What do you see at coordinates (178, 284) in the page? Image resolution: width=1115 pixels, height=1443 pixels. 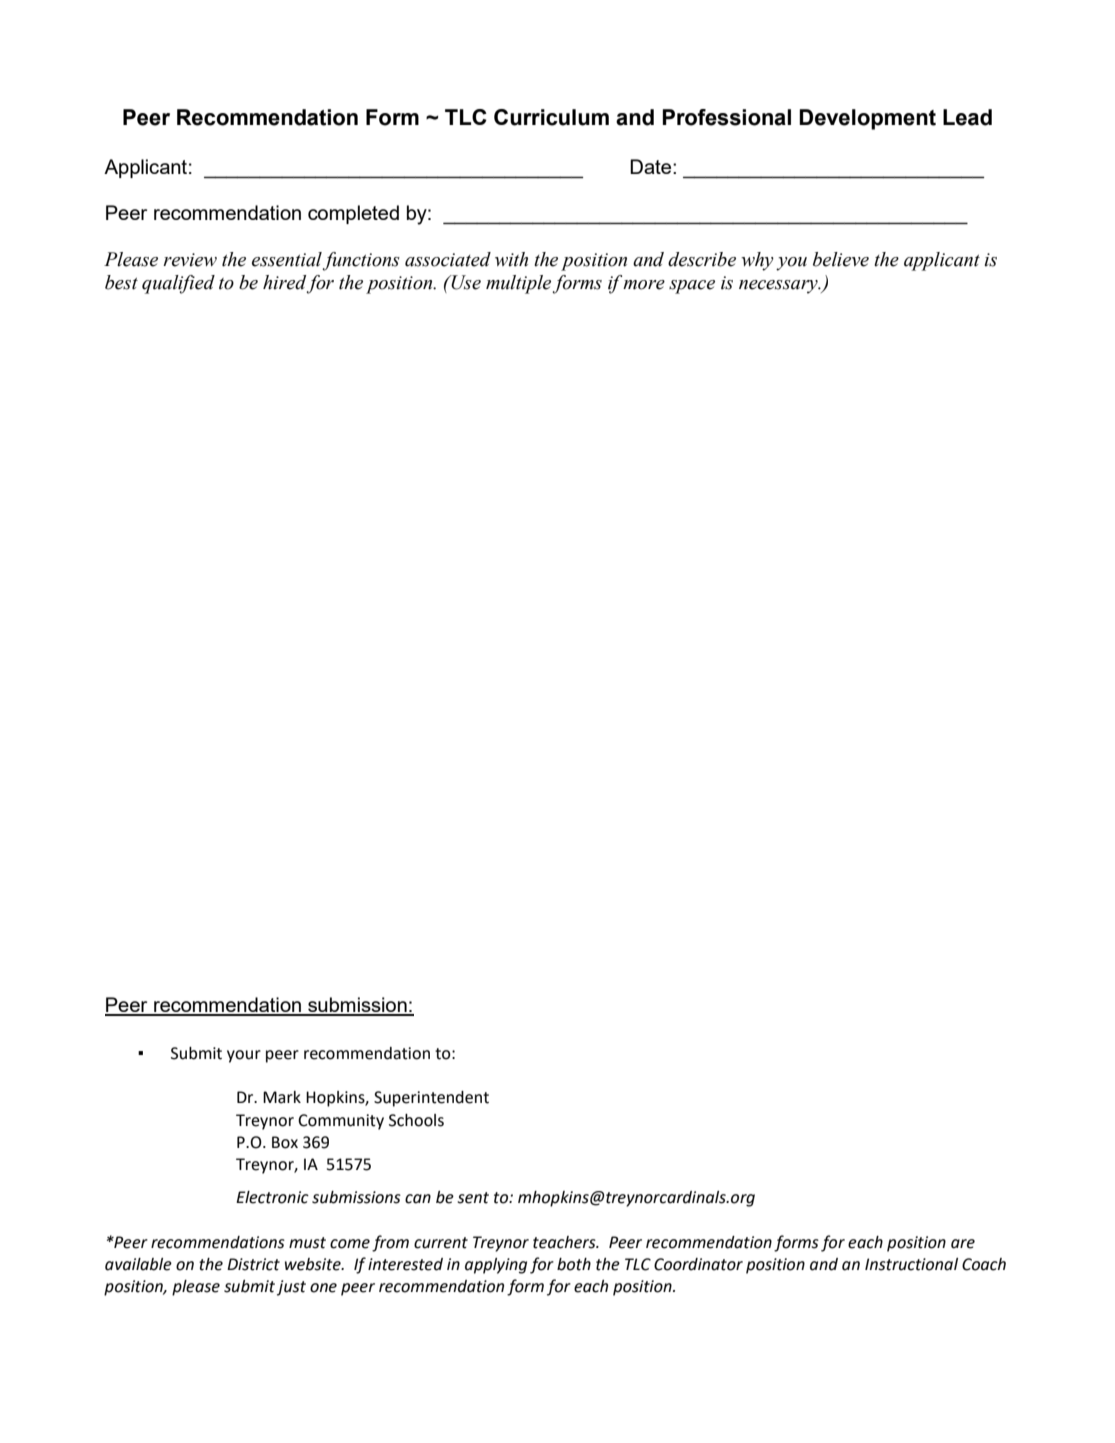 I see `qualified` at bounding box center [178, 284].
